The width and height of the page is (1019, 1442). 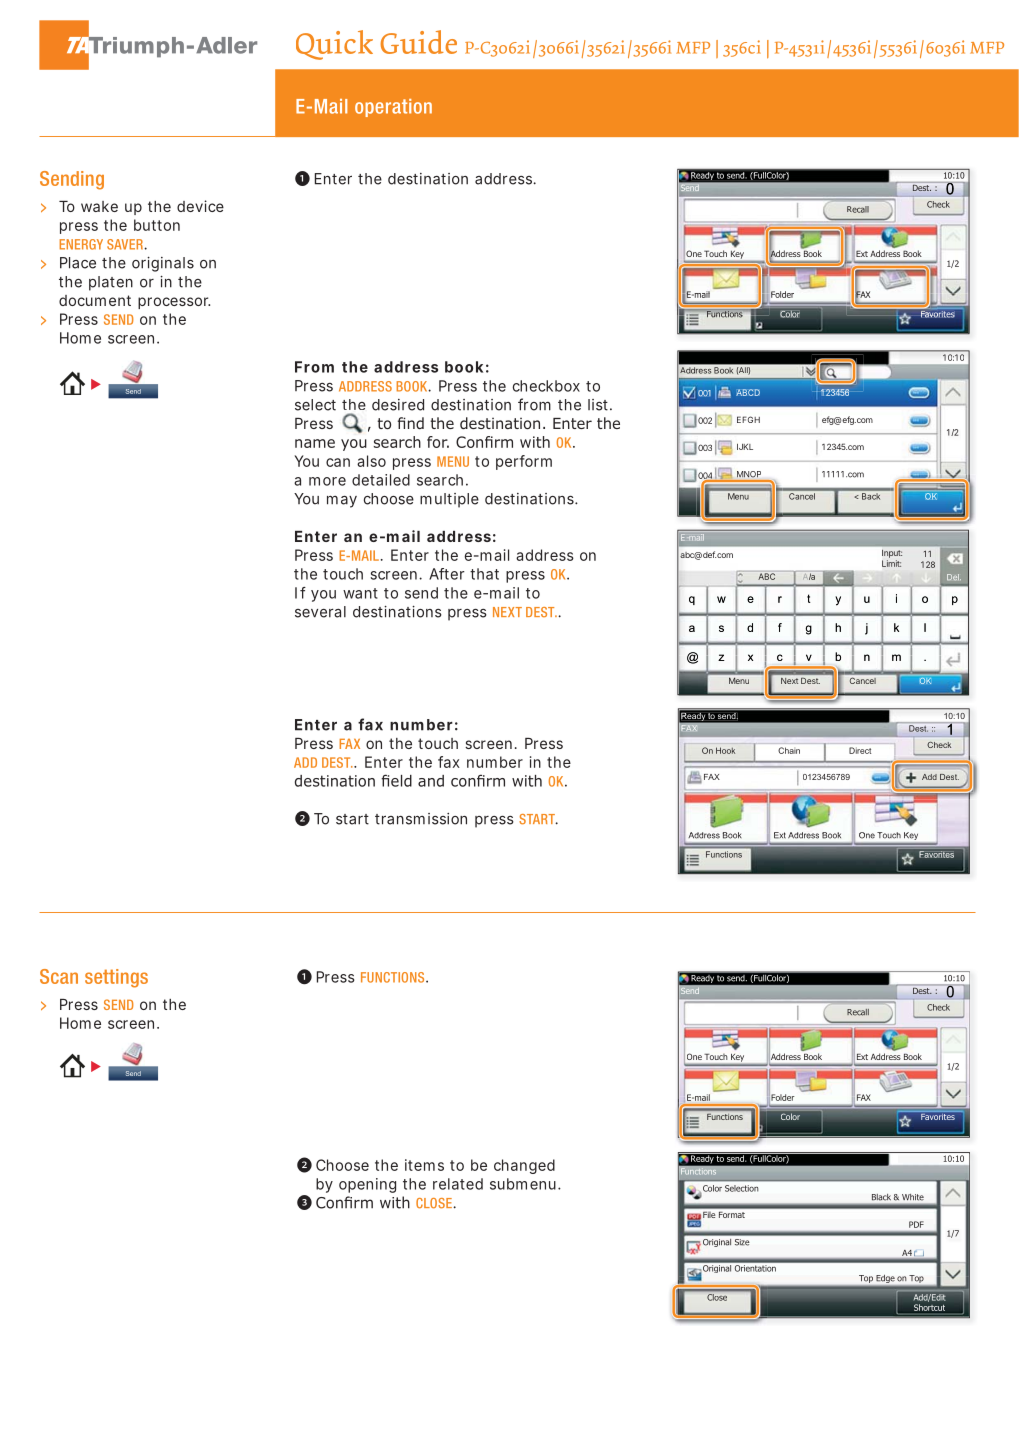 I want to click on settings, so click(x=116, y=978).
